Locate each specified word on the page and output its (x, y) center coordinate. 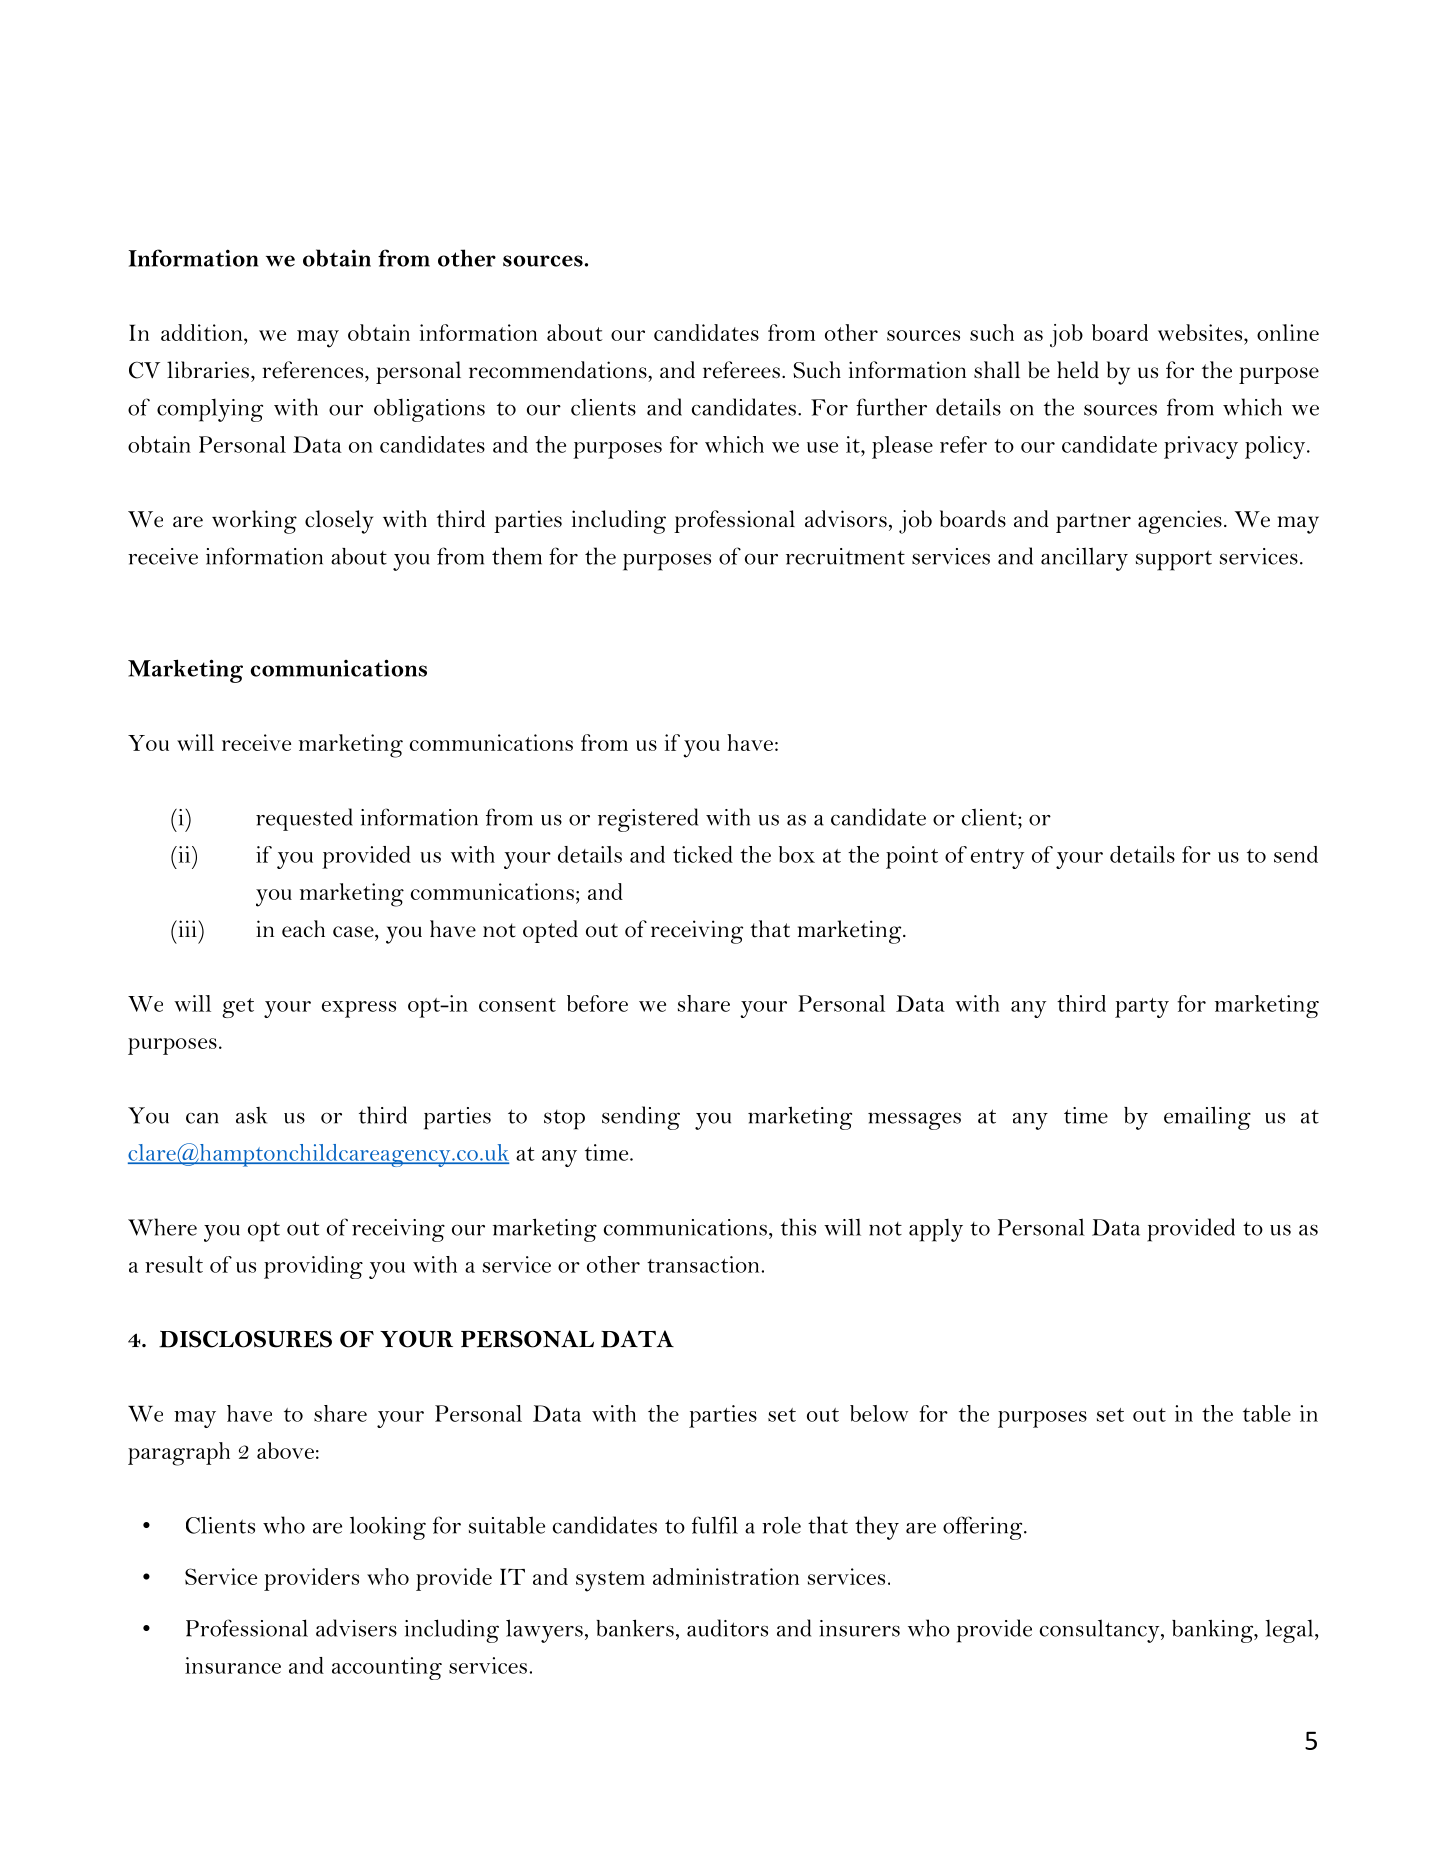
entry (997, 859)
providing (313, 1267)
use (822, 447)
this (798, 1227)
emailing (1207, 1118)
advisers (356, 1628)
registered (648, 820)
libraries (208, 370)
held (1078, 370)
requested (304, 819)
